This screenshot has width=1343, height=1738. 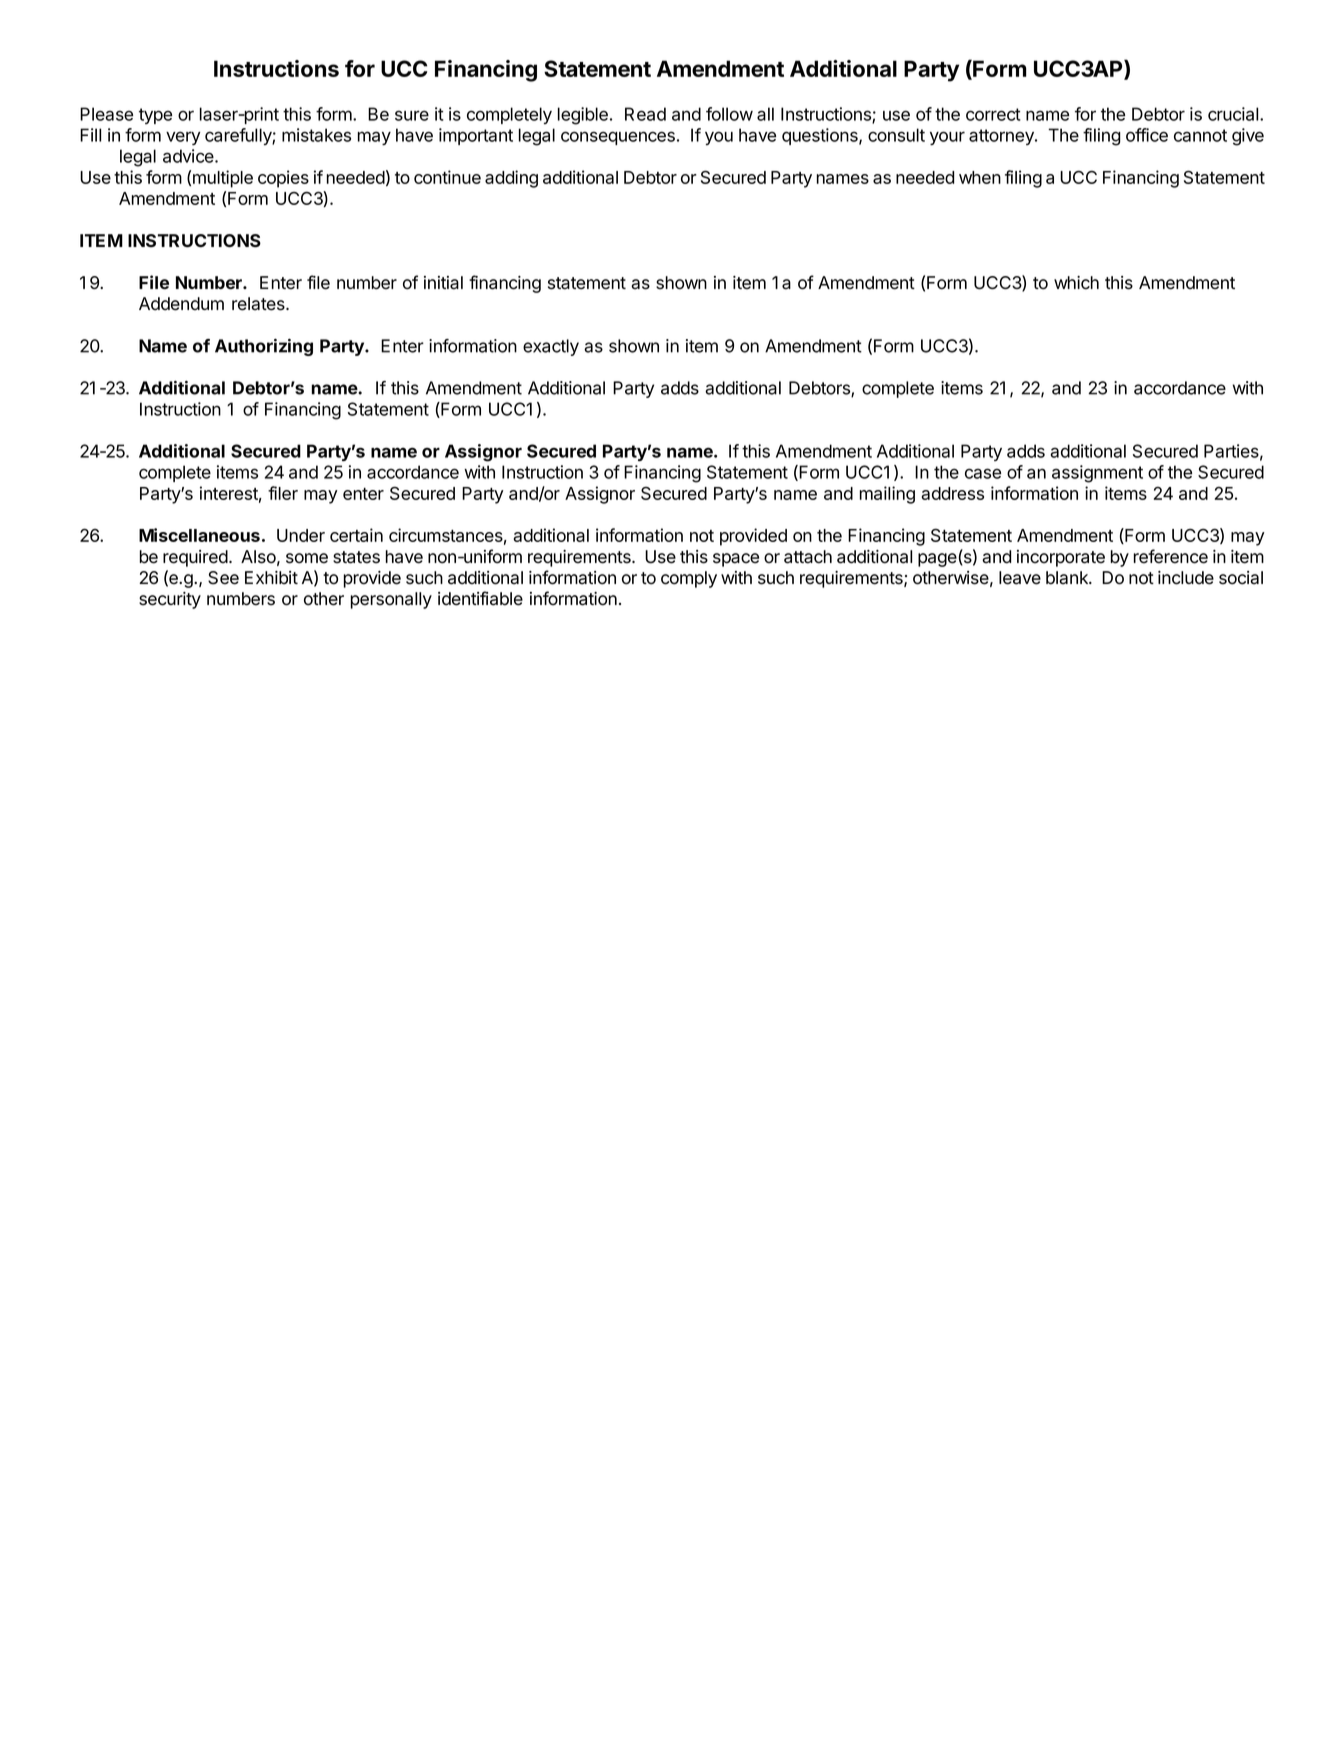 What do you see at coordinates (1076, 283) in the screenshot?
I see `which` at bounding box center [1076, 283].
